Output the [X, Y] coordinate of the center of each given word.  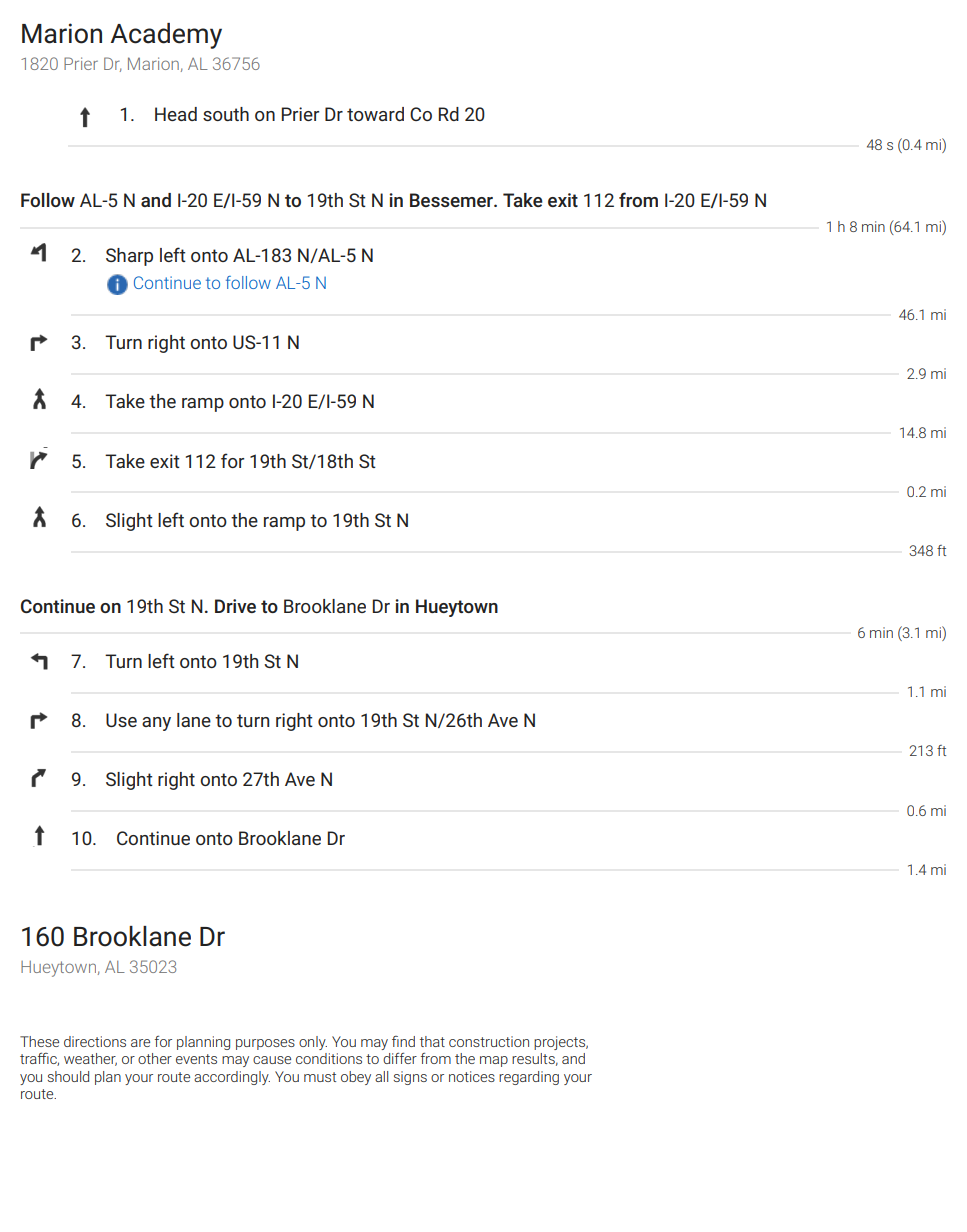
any [156, 724]
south [226, 114]
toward [375, 114]
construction [489, 1041]
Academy [166, 36]
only [313, 1043]
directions [95, 1041]
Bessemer [452, 200]
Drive [235, 606]
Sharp [129, 257]
